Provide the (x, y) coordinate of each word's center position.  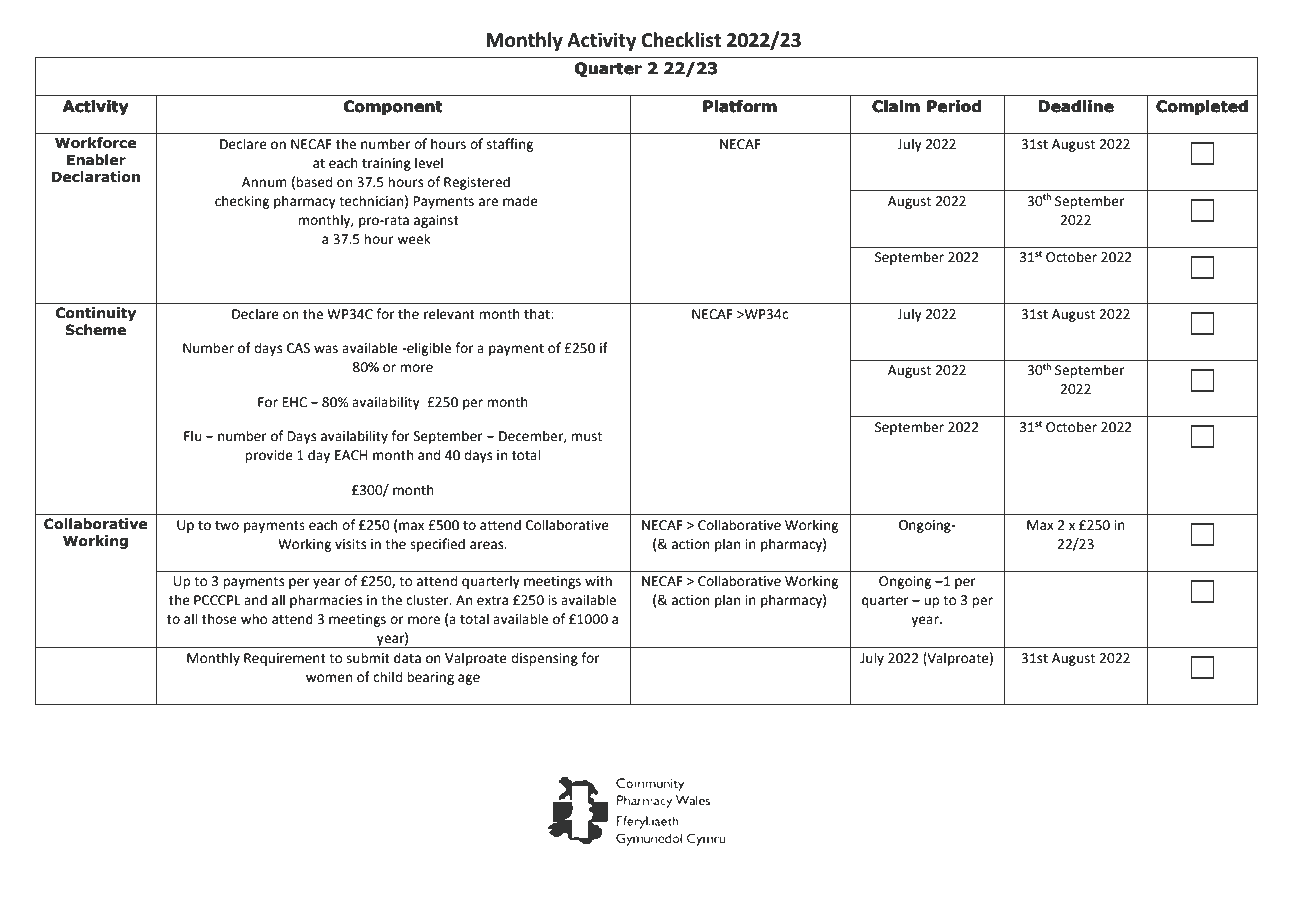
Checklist (681, 40)
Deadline (1076, 106)
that (538, 314)
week (414, 239)
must (586, 437)
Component (393, 107)
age (469, 679)
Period (954, 106)
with (598, 581)
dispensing (544, 659)
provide (269, 456)
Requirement (285, 659)
